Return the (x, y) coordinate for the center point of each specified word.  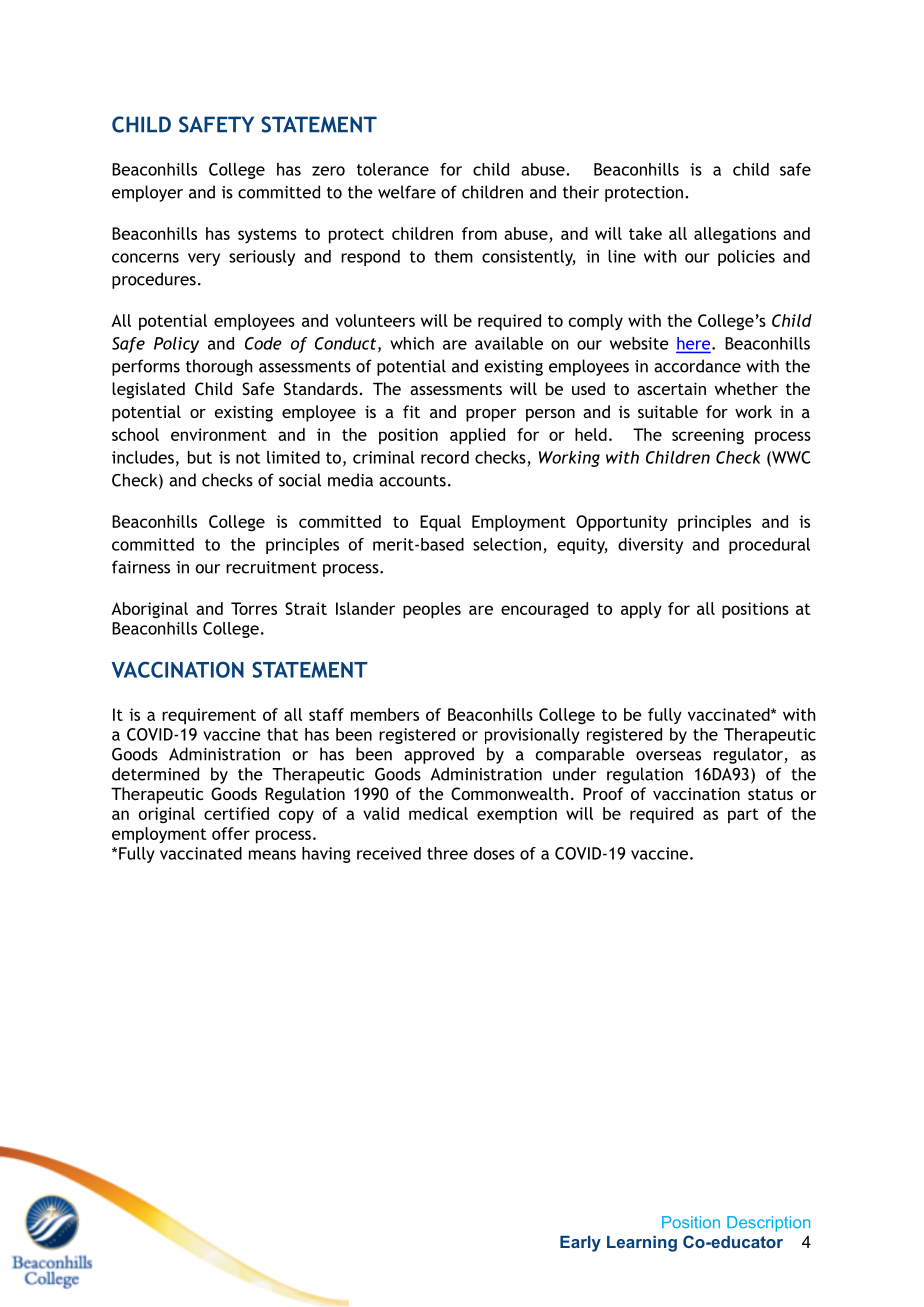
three (447, 853)
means (272, 855)
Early (580, 1244)
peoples (432, 610)
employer (147, 193)
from (479, 233)
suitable (668, 411)
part (743, 816)
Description (768, 1224)
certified (236, 813)
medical (438, 813)
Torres (254, 608)
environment (219, 434)
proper (491, 415)
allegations (735, 235)
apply (641, 610)
